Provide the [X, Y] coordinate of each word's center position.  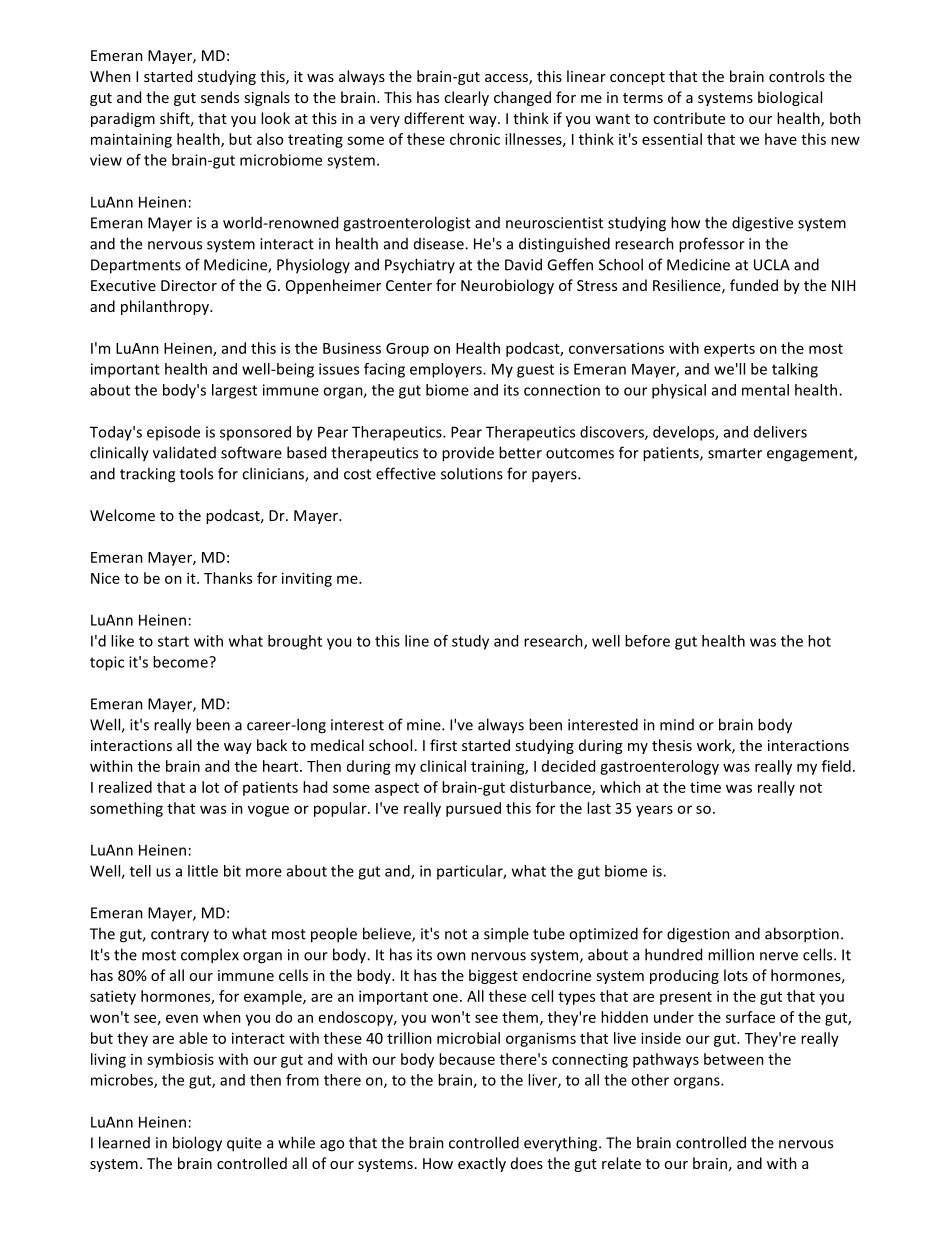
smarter [735, 453]
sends [220, 97]
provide [468, 454]
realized [125, 787]
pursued [473, 809]
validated [184, 452]
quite [244, 1144]
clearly [466, 98]
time [705, 787]
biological [790, 98]
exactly [482, 1164]
